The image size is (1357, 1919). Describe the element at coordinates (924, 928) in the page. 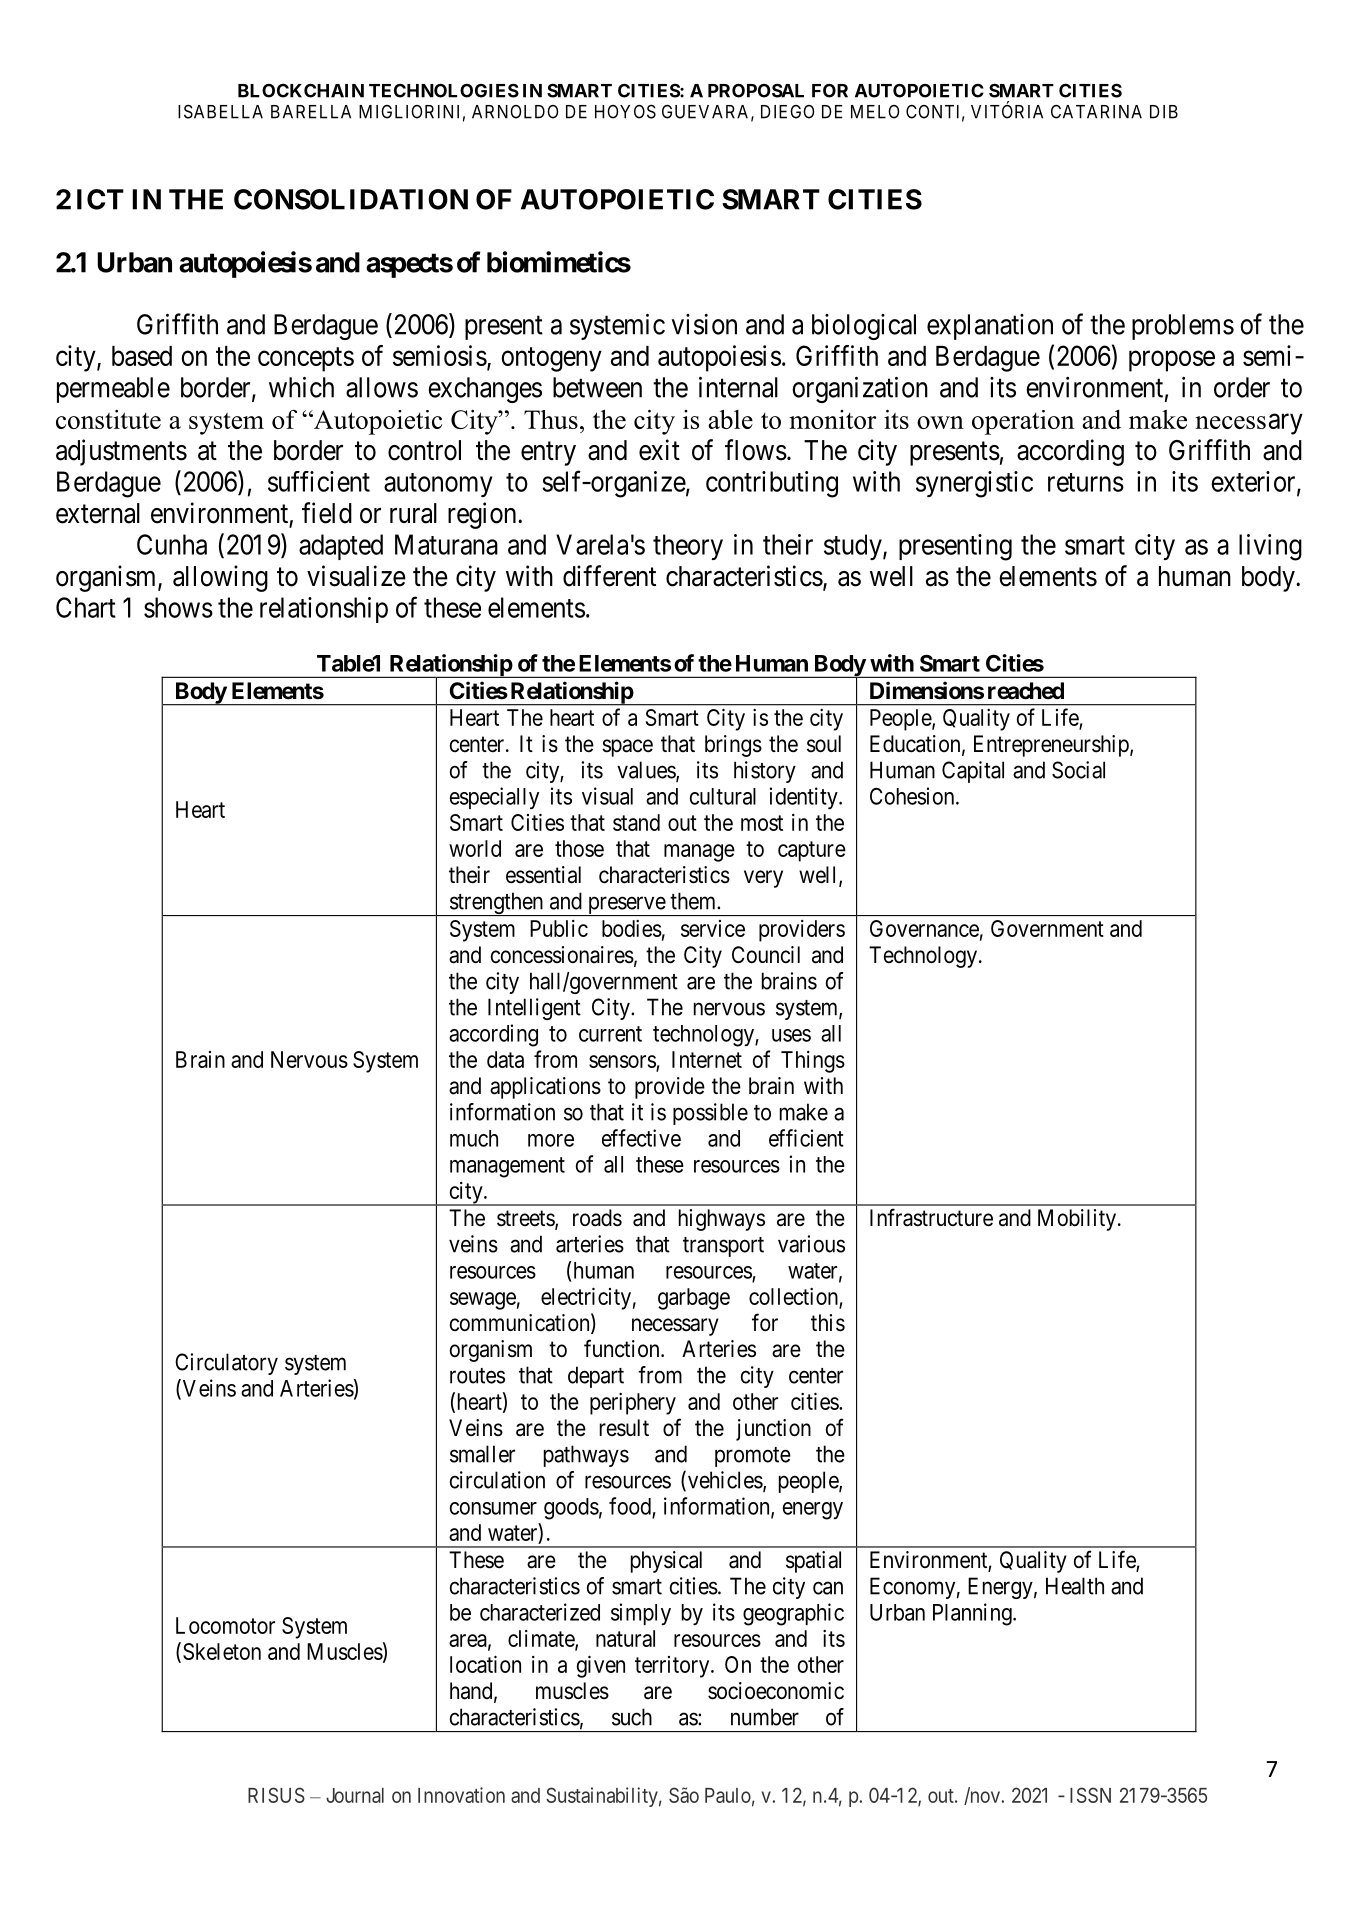

I see `Governance` at that location.
